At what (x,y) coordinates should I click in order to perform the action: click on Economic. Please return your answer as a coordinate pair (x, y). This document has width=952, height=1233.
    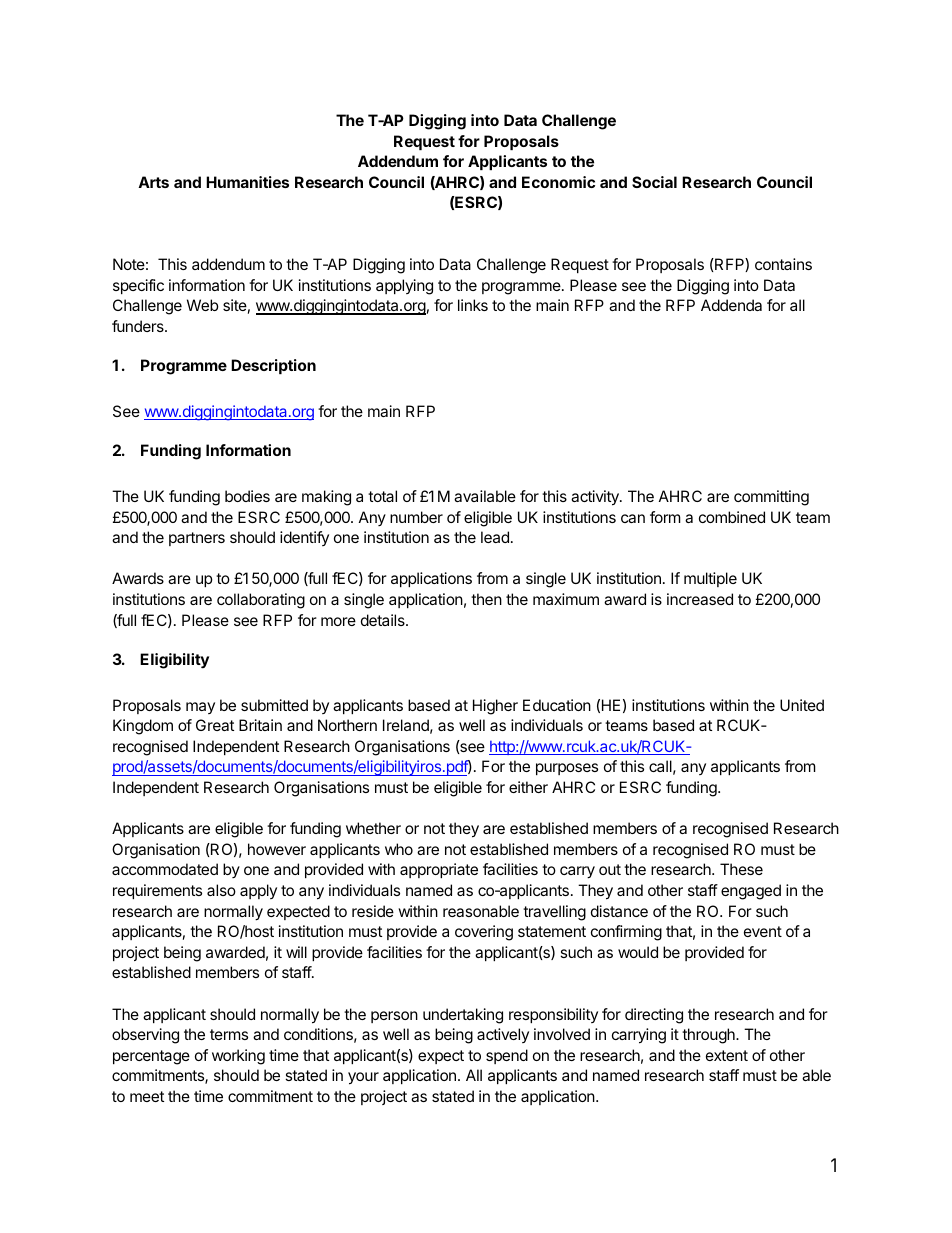
    Looking at the image, I should click on (558, 182).
